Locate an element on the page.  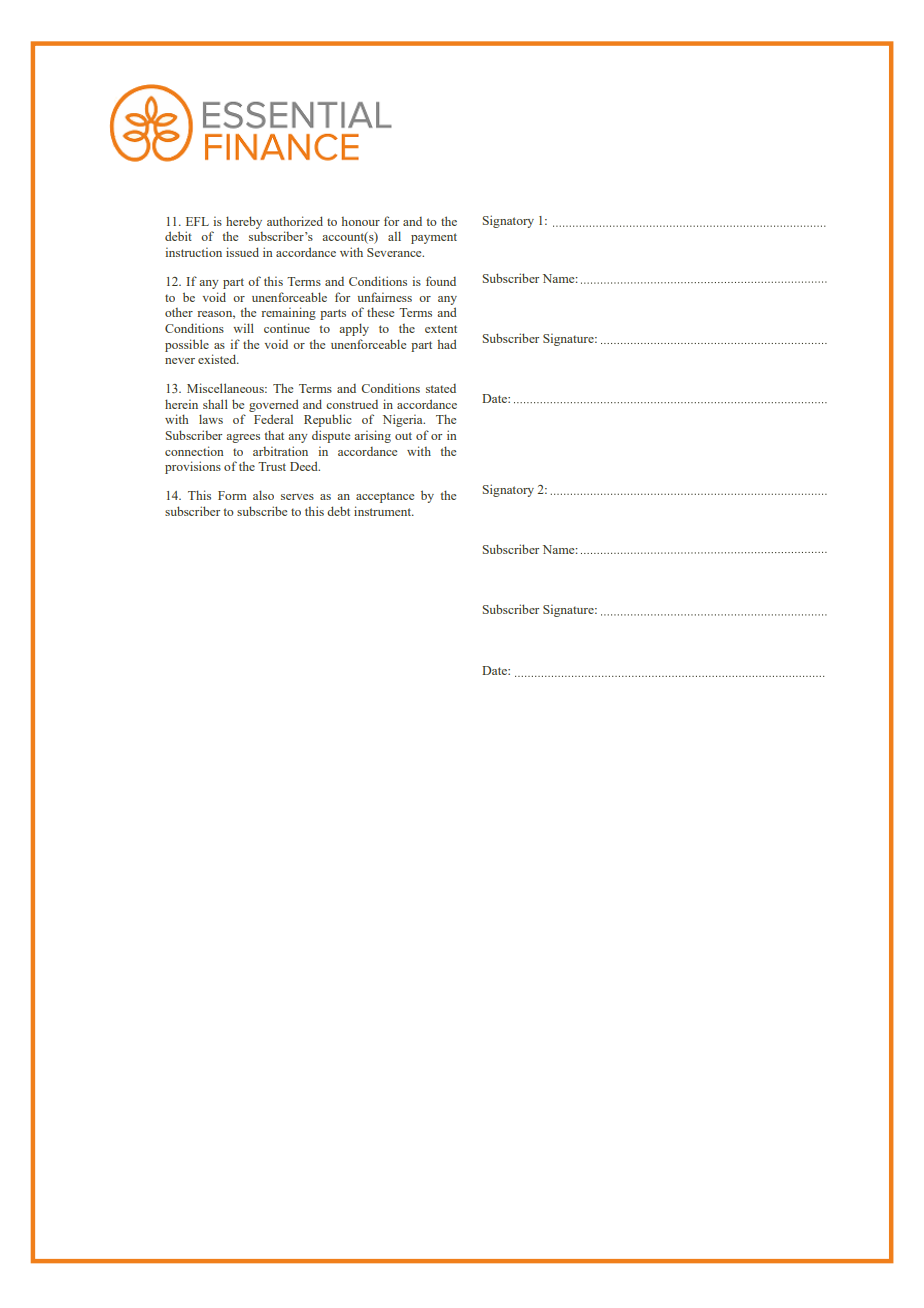
payment is located at coordinates (434, 238).
